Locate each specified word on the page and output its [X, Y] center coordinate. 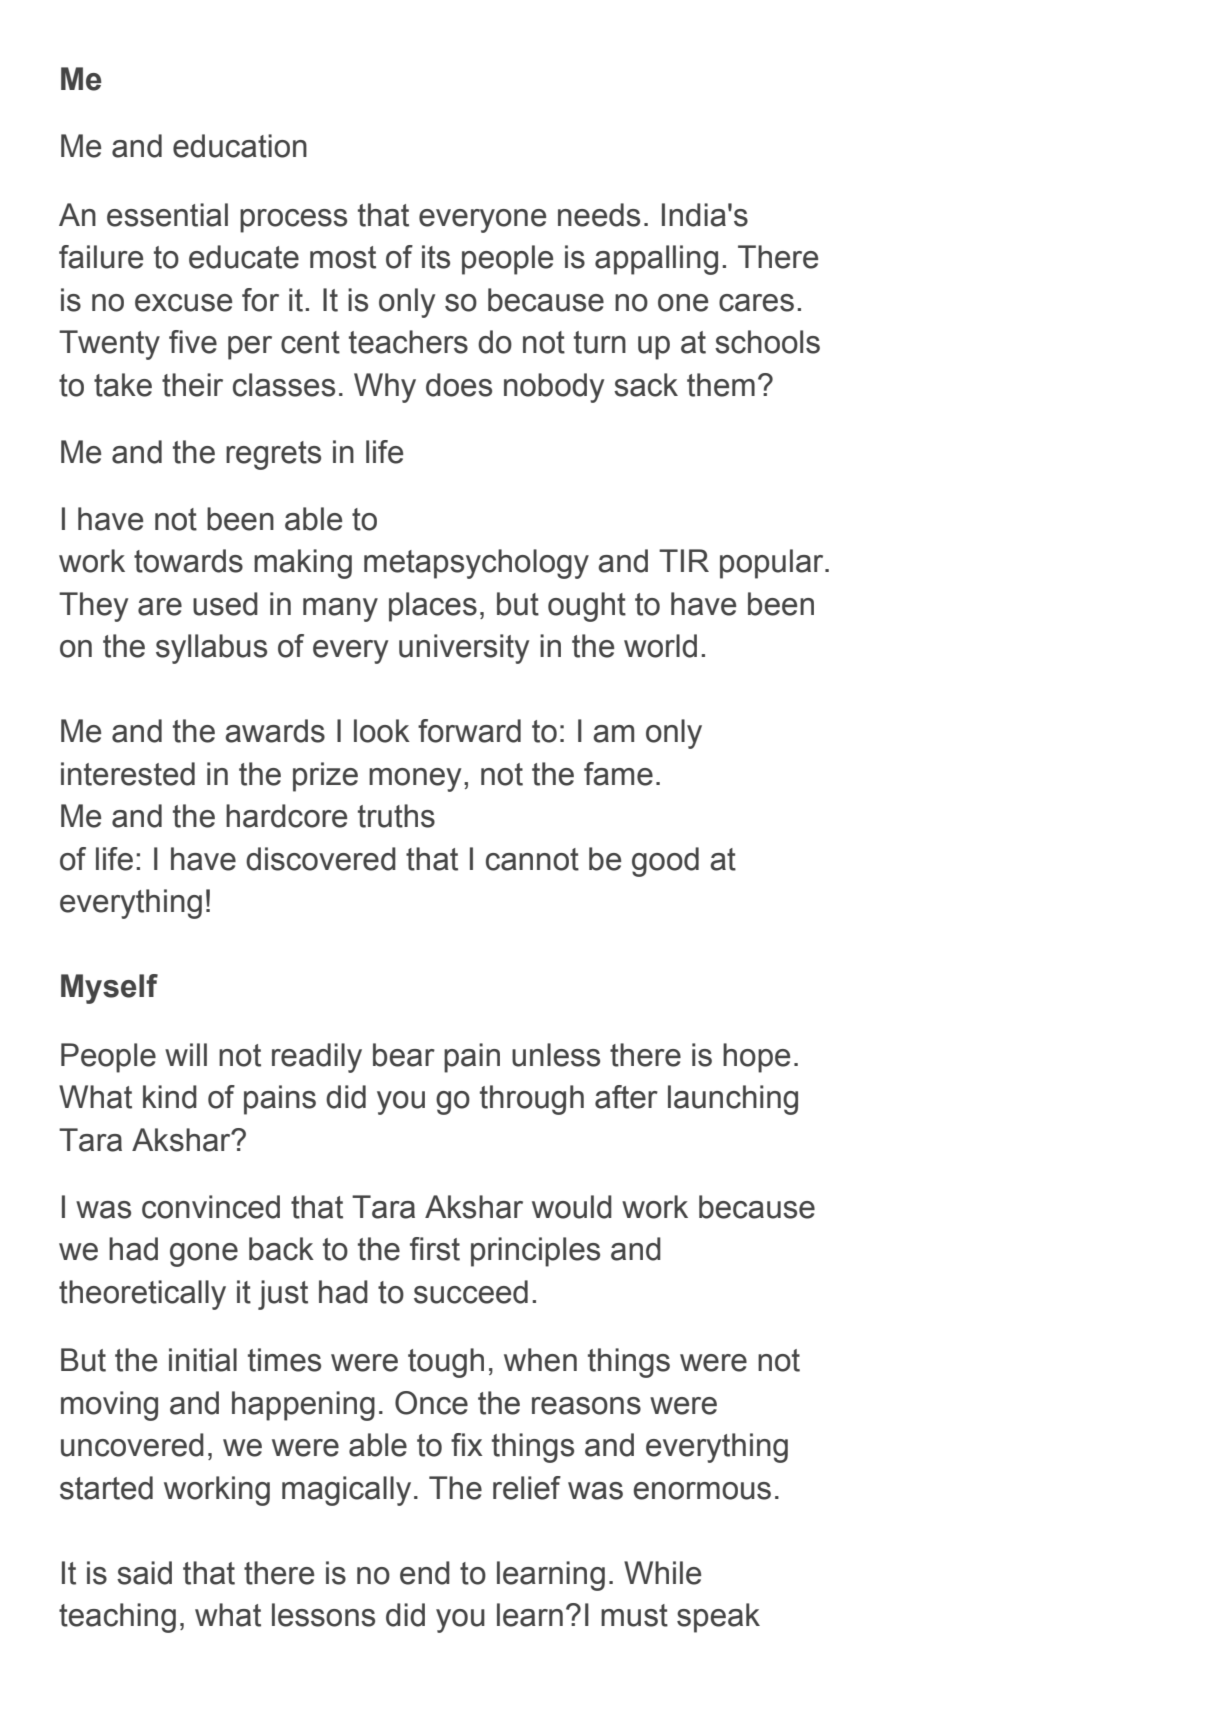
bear [404, 1055]
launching [733, 1100]
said [144, 1573]
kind [170, 1097]
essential [167, 215]
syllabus [211, 649]
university [464, 649]
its [436, 257]
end [425, 1573]
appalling [656, 260]
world [660, 646]
